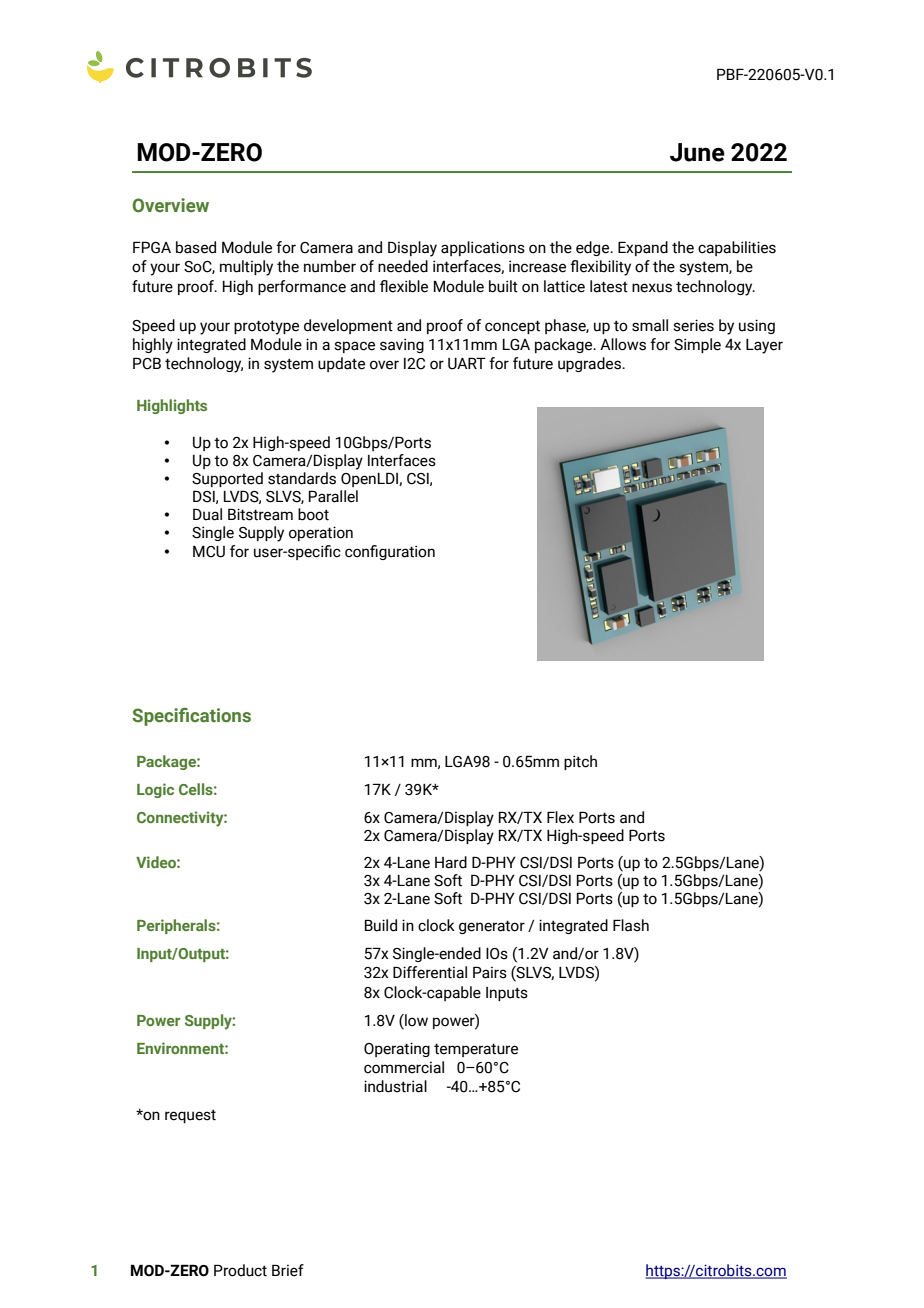 This screenshot has height=1308, width=924. What do you see at coordinates (631, 925) in the screenshot?
I see `Flash` at bounding box center [631, 925].
